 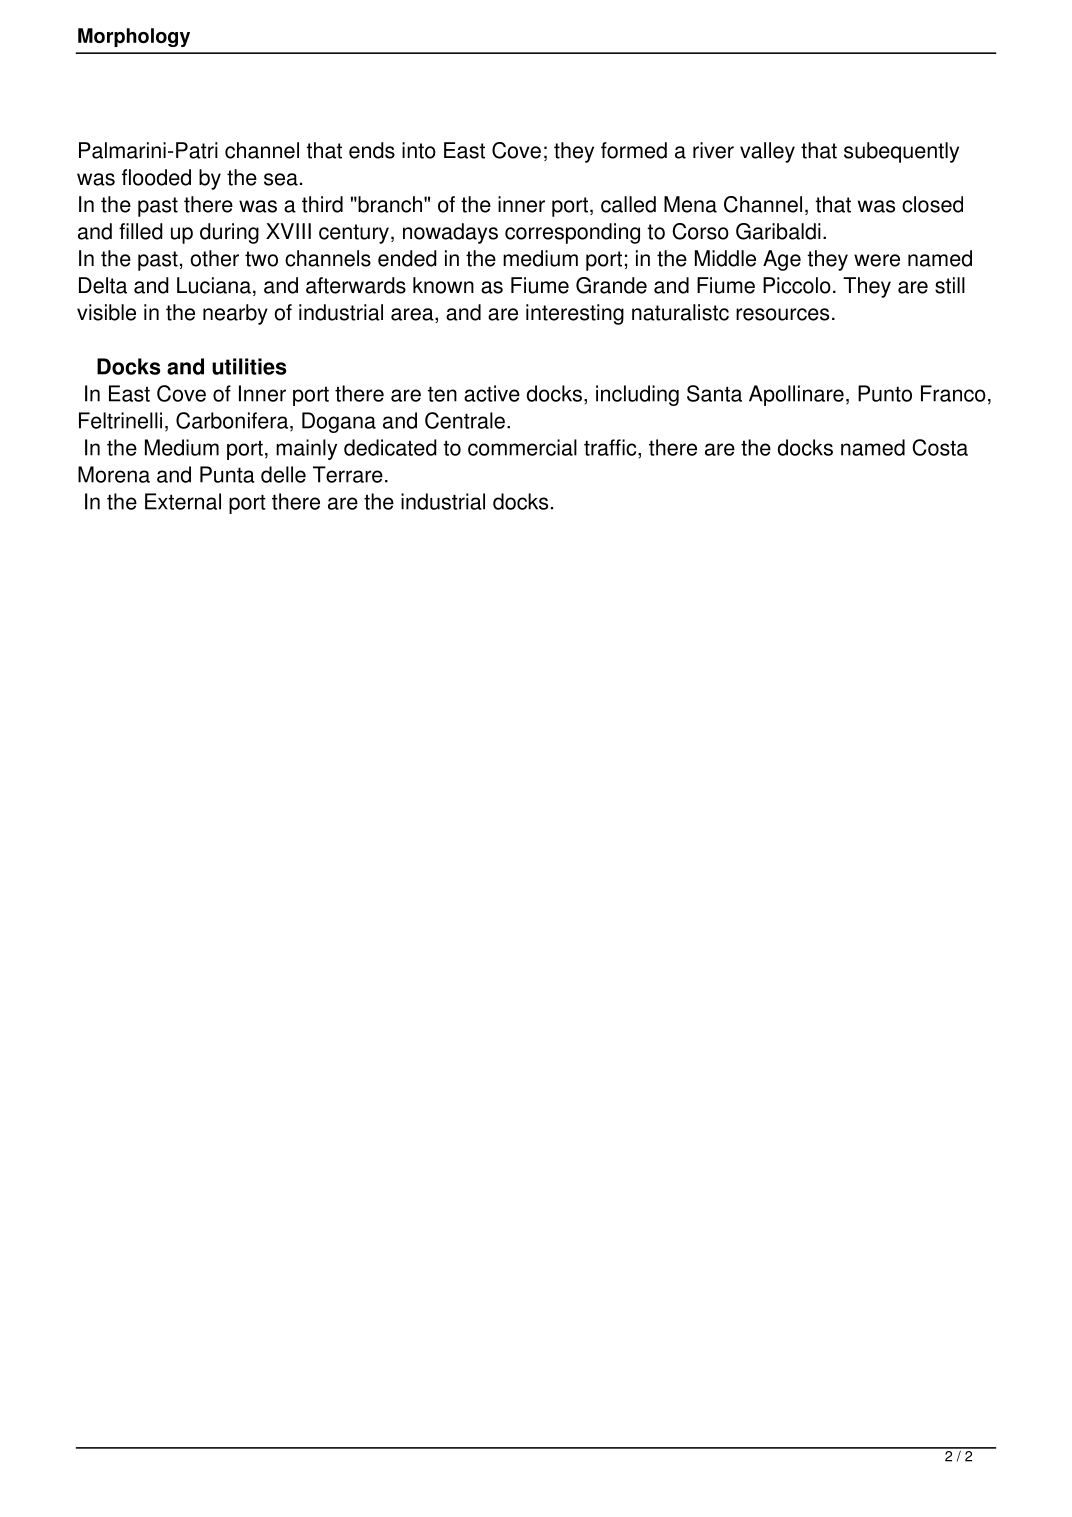 What do you see at coordinates (227, 474) in the screenshot?
I see `Punta` at bounding box center [227, 474].
